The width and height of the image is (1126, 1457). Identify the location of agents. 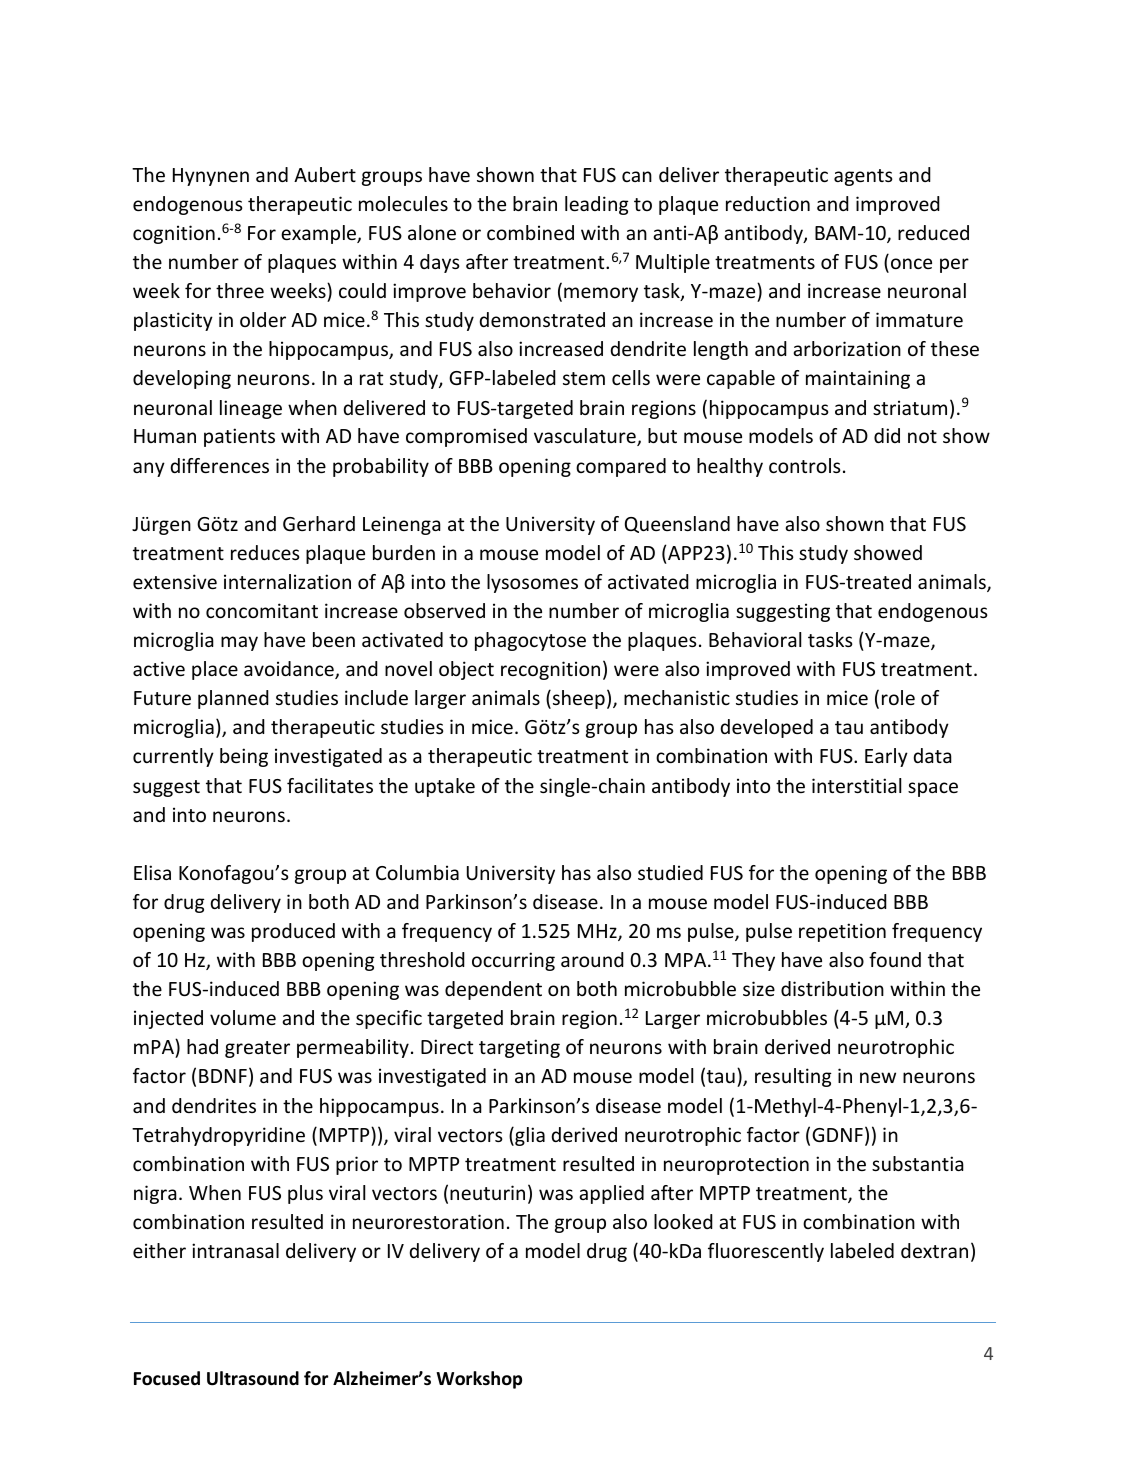
(863, 177).
